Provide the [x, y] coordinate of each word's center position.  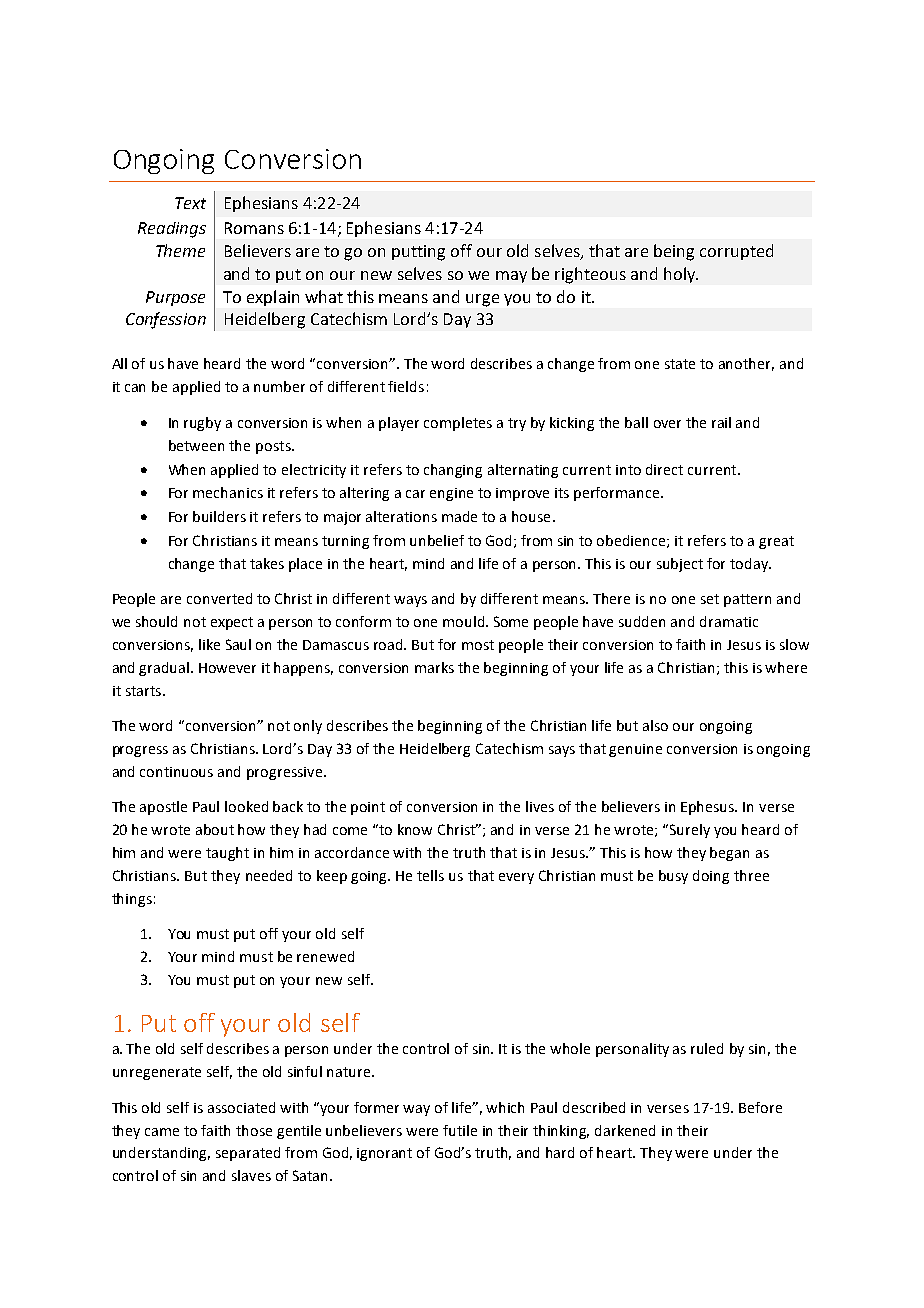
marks [434, 667]
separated [248, 1154]
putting [418, 253]
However [227, 668]
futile [460, 1130]
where [786, 667]
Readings [172, 230]
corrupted [736, 252]
